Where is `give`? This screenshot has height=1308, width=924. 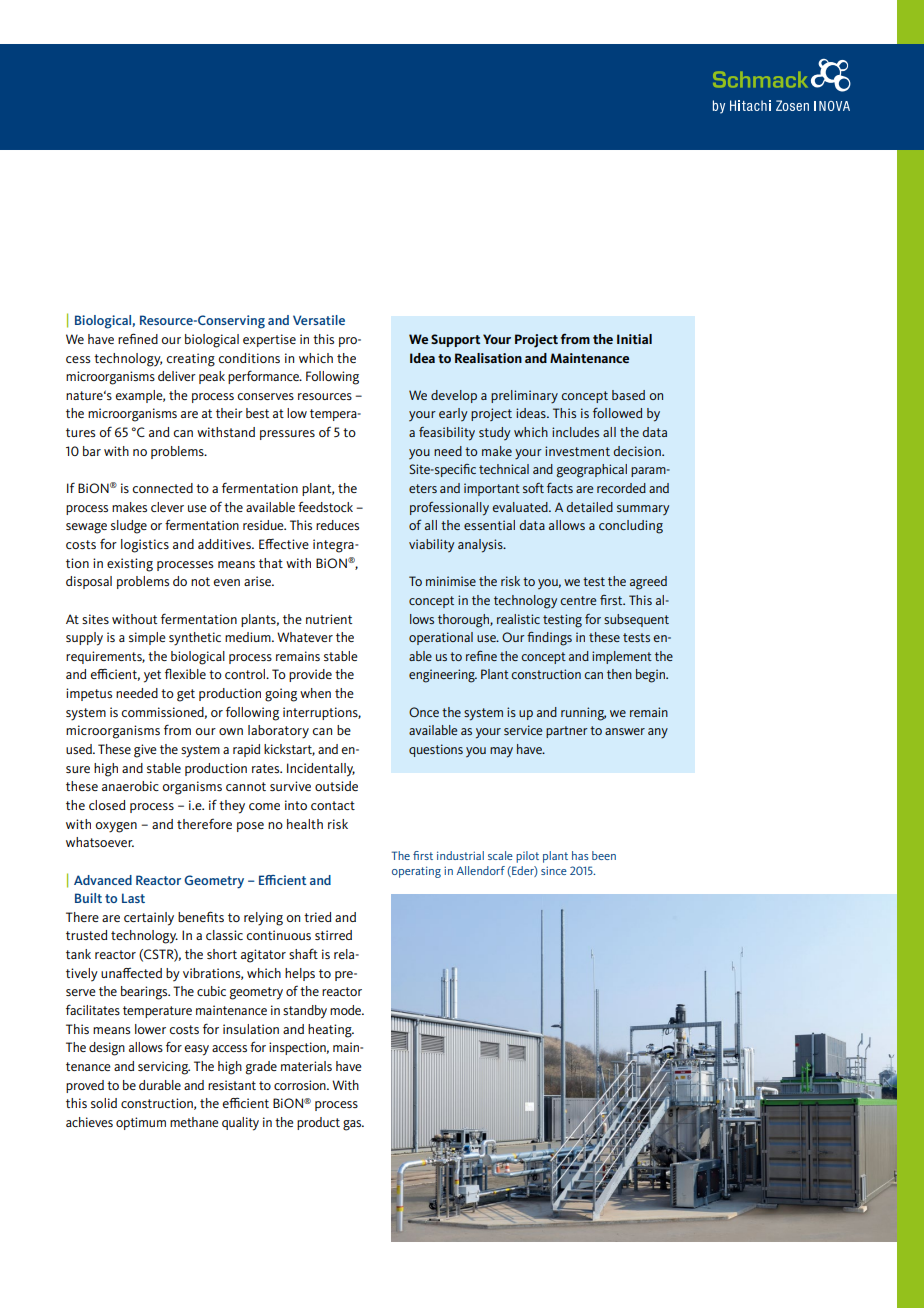
give is located at coordinates (145, 751).
